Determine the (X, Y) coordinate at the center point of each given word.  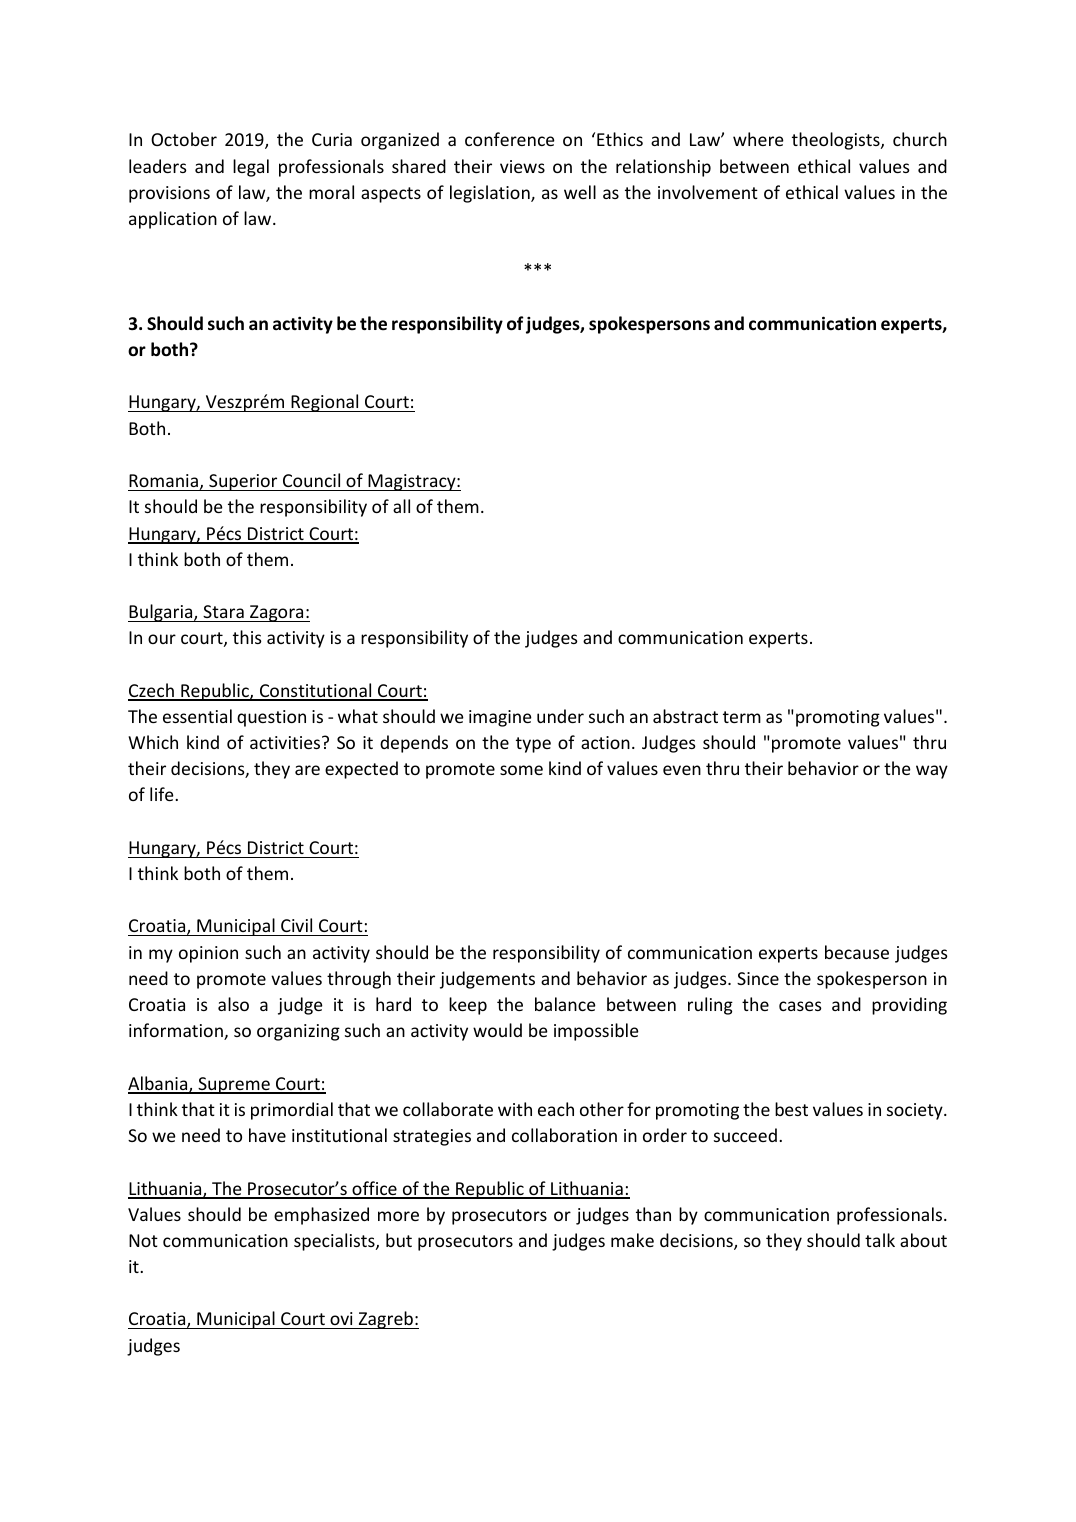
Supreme (234, 1085)
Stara (223, 611)
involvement (708, 192)
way (932, 772)
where (758, 139)
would (497, 1030)
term (742, 717)
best (791, 1109)
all (401, 506)
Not (143, 1240)
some (521, 770)
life (163, 794)
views (522, 166)
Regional (325, 403)
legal (251, 168)
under (560, 716)
